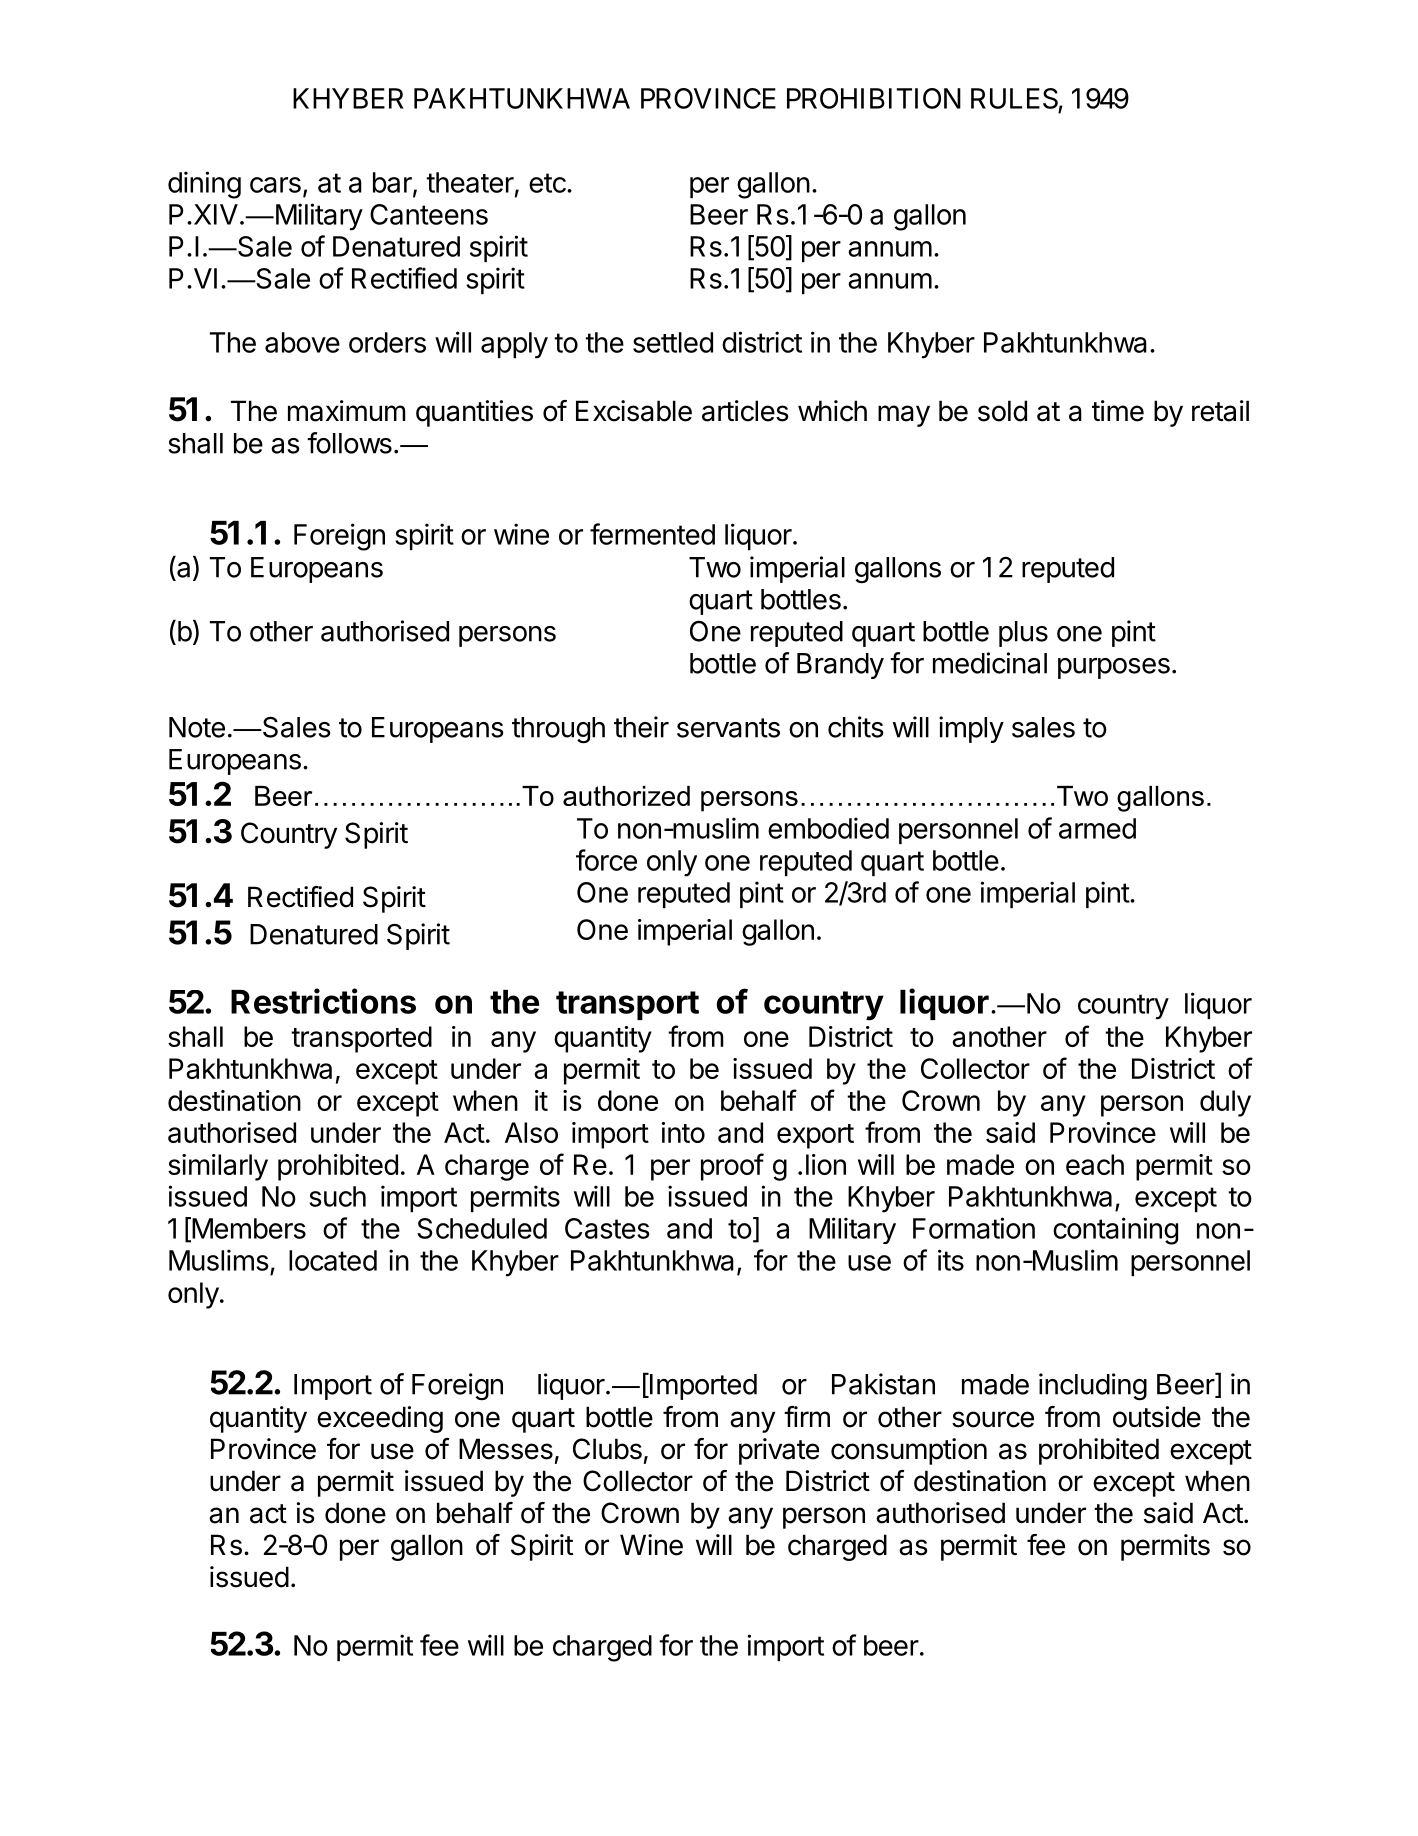 This screenshot has height=1836, width=1418. What do you see at coordinates (558, 730) in the screenshot?
I see `through` at bounding box center [558, 730].
